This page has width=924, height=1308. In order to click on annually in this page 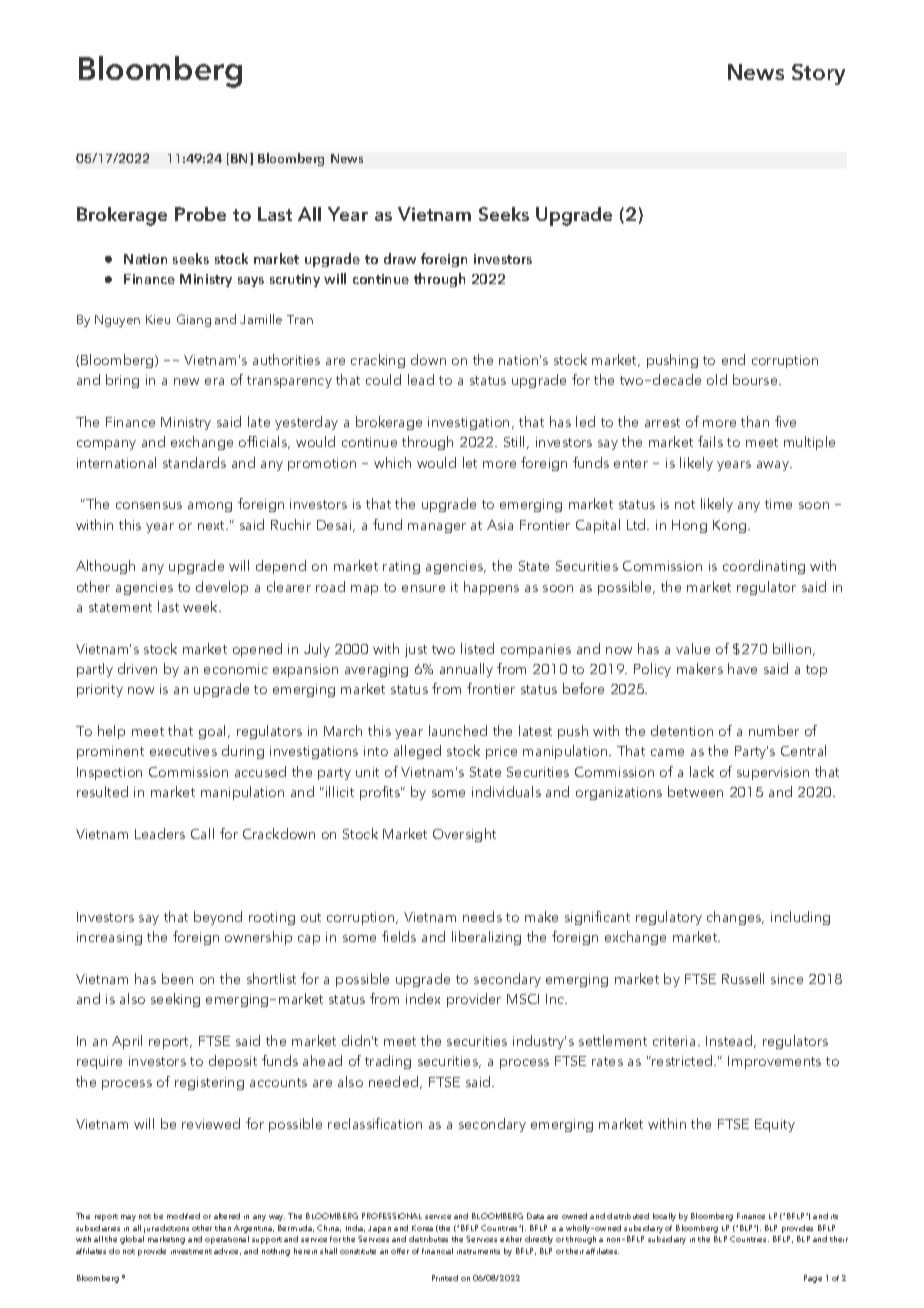, I will do `click(466, 670)`.
